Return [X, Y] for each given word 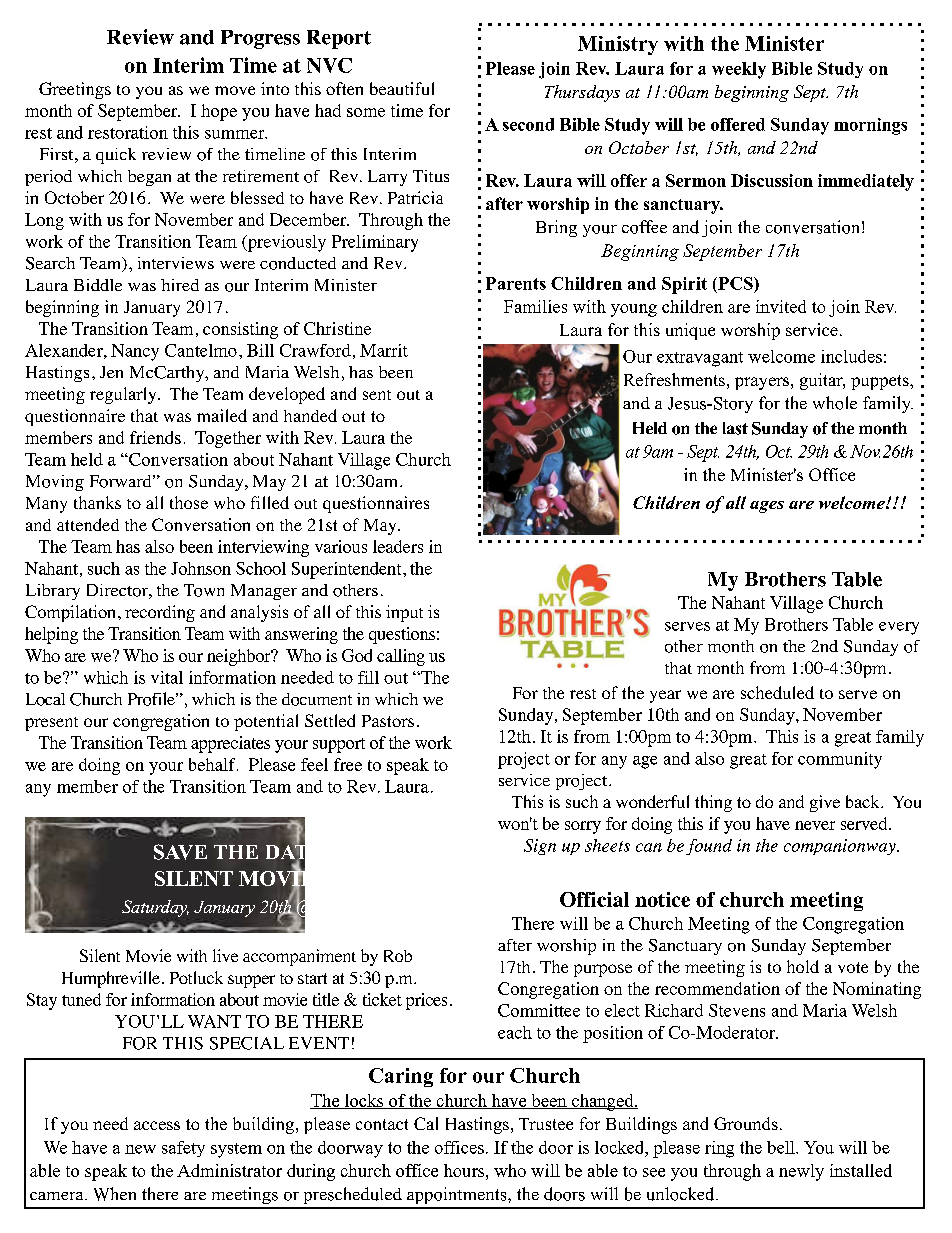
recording [160, 613]
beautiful [402, 88]
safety [183, 1149]
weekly [739, 70]
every [899, 628]
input [404, 613]
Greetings [75, 90]
